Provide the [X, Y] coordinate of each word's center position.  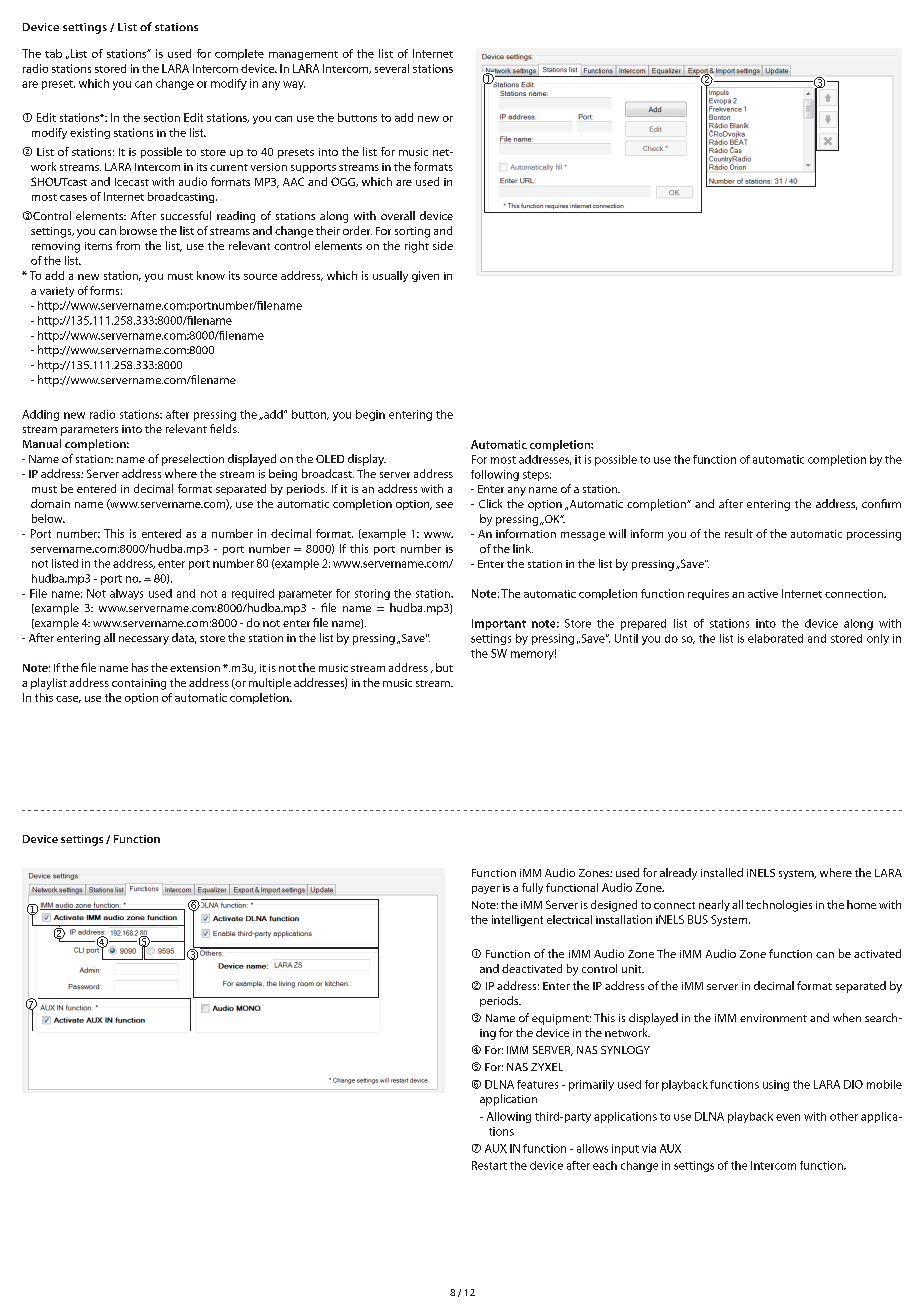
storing [372, 594]
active [763, 593]
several [392, 68]
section [162, 117]
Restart [489, 1165]
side [443, 245]
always [126, 594]
